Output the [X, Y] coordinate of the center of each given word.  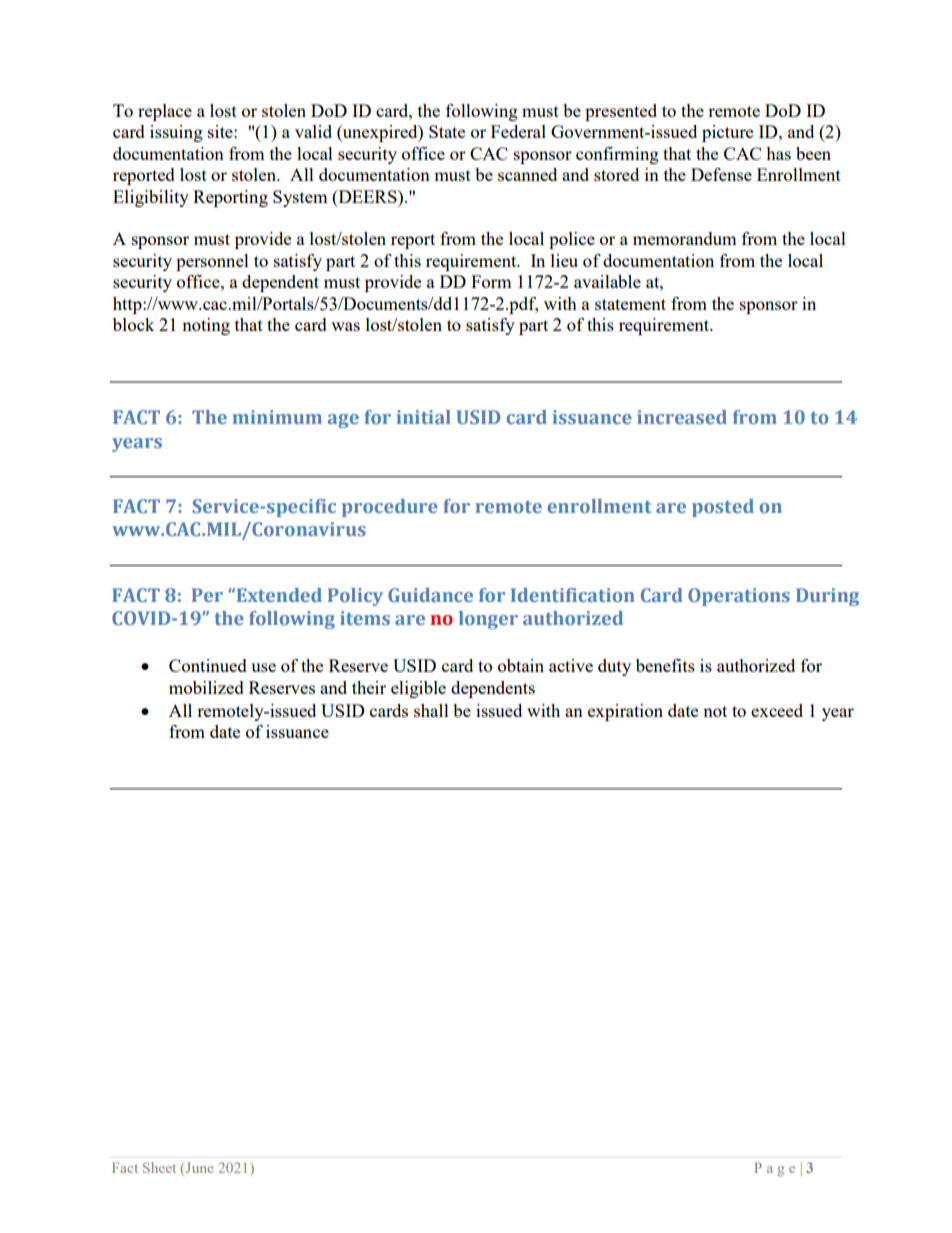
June [198, 1169]
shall [431, 710]
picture [727, 133]
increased [682, 417]
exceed [777, 710]
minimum [277, 417]
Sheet [159, 1167]
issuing [176, 133]
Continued [208, 665]
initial [423, 417]
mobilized [206, 687]
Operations [739, 597]
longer [488, 620]
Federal [518, 131]
